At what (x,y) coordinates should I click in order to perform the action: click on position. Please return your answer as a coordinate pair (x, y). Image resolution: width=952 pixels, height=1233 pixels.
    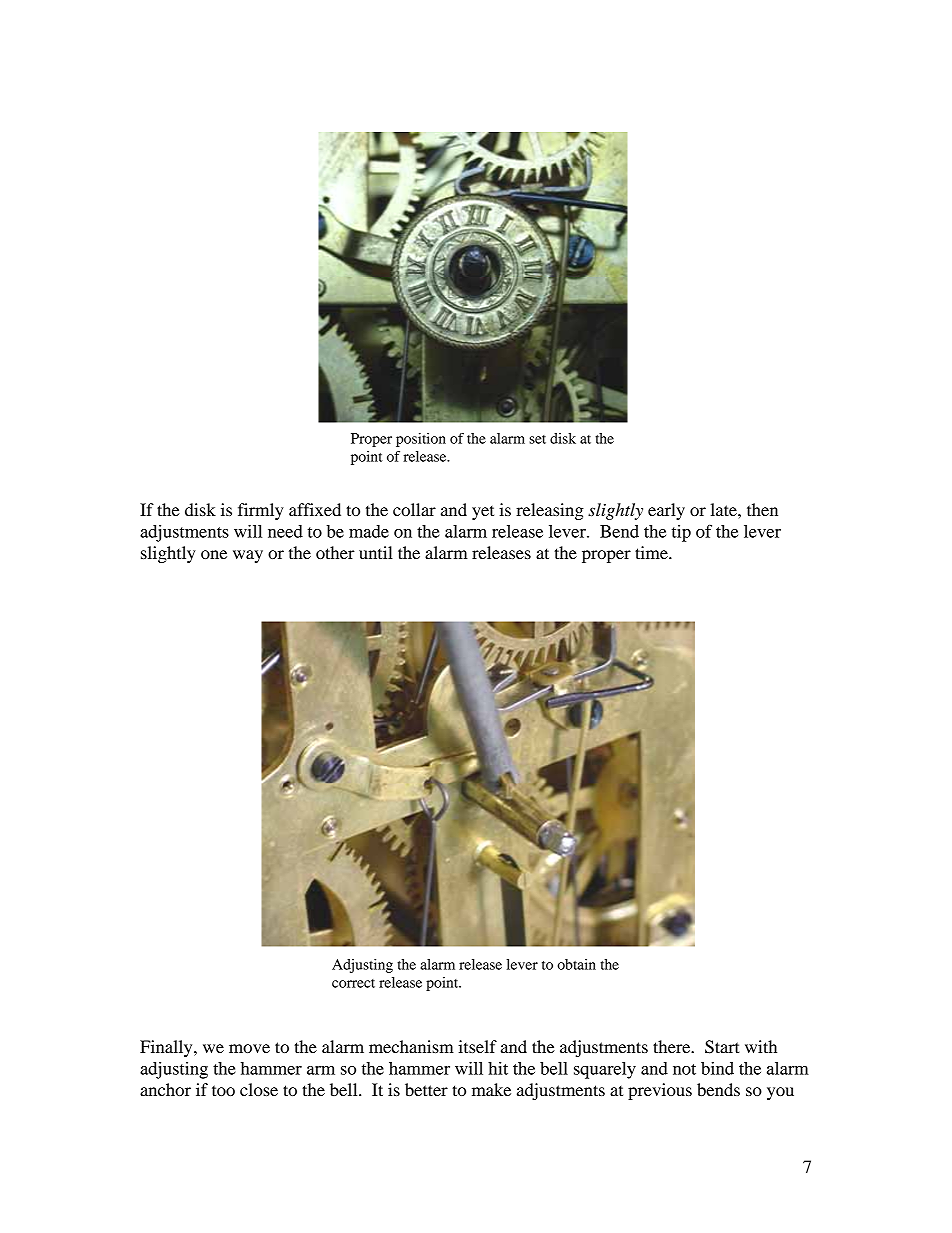
    Looking at the image, I should click on (421, 440).
